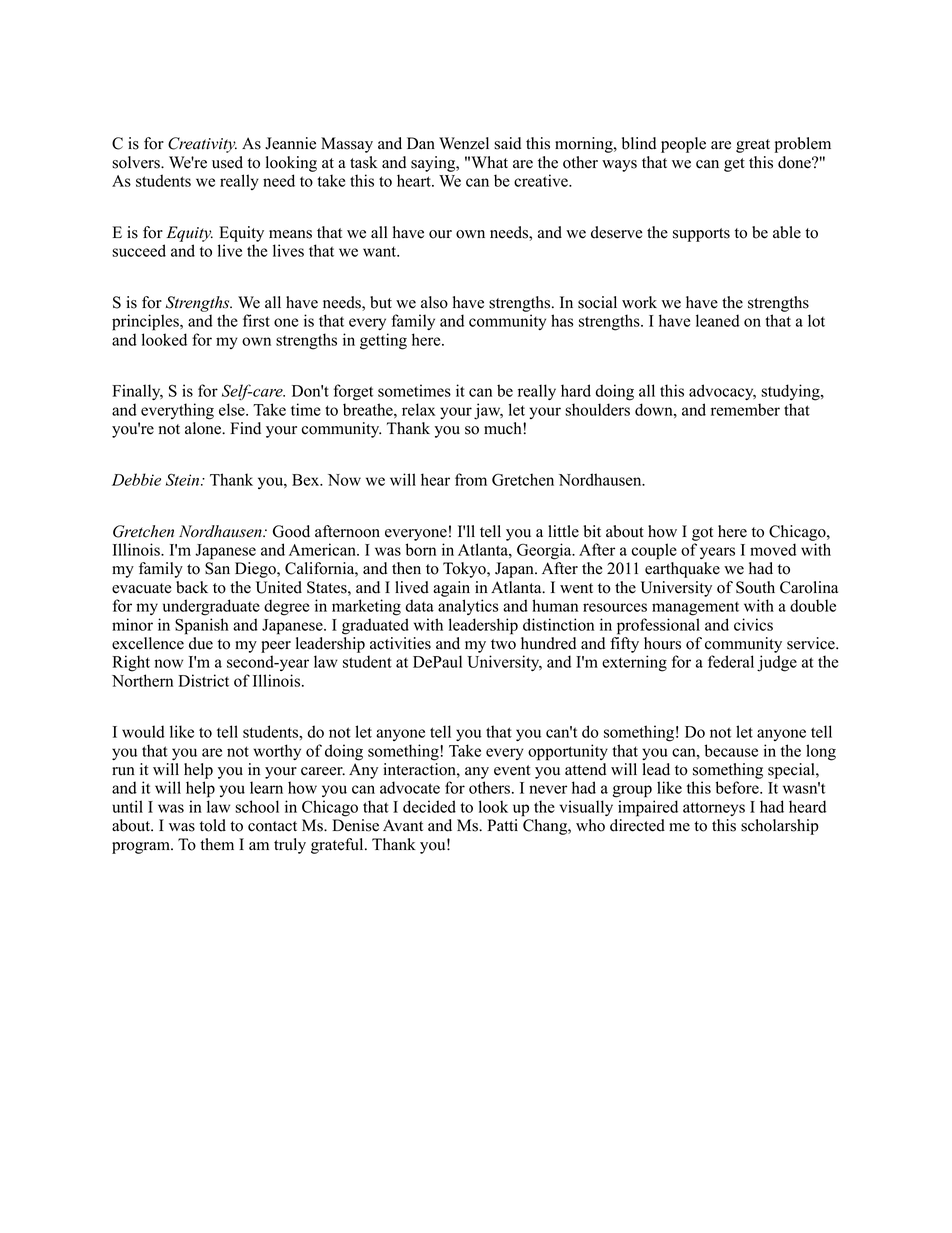 The image size is (952, 1233). Describe the element at coordinates (227, 162) in the screenshot. I see `used` at that location.
